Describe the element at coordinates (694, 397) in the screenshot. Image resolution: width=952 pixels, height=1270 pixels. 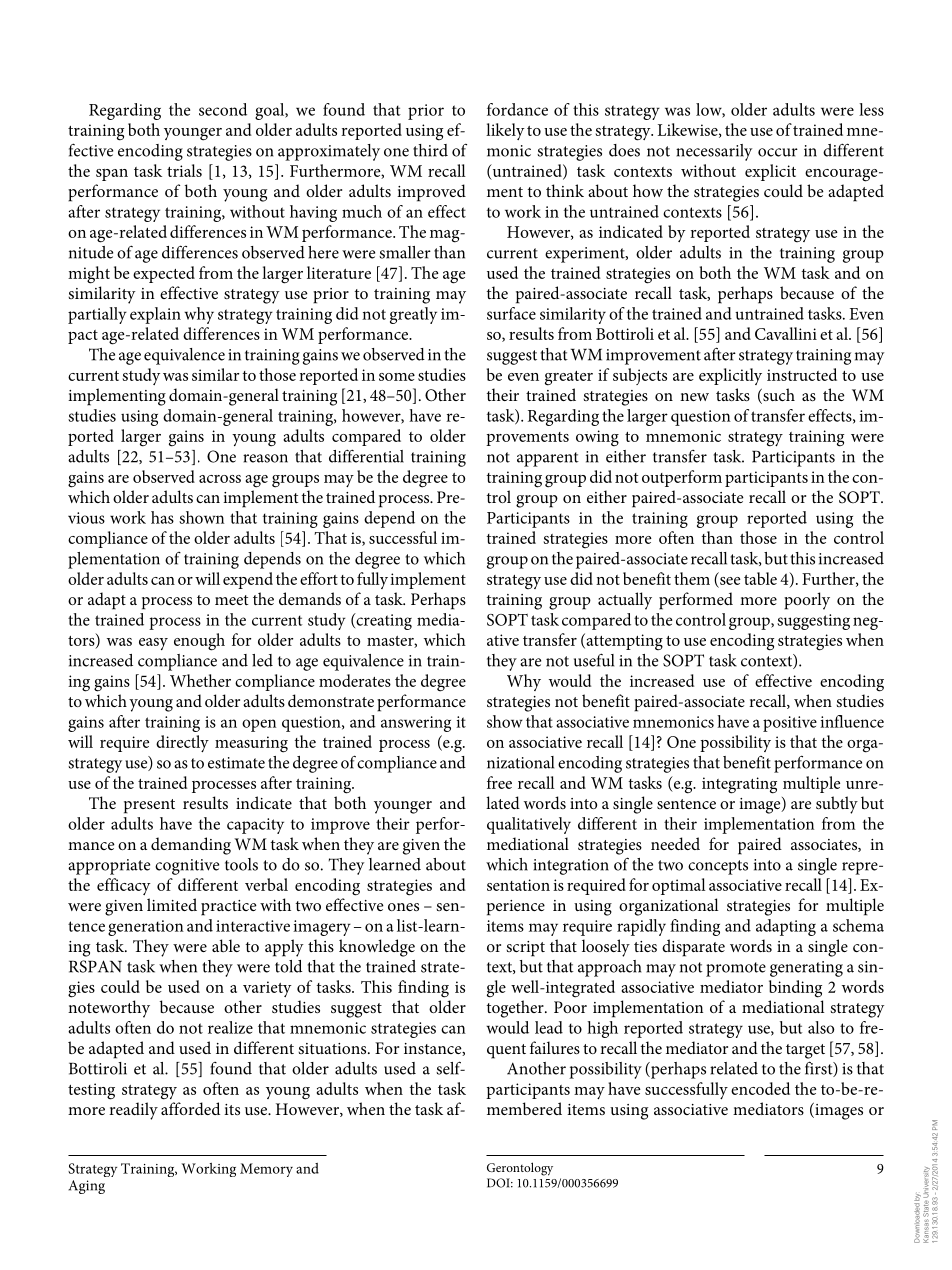
I see `new` at that location.
